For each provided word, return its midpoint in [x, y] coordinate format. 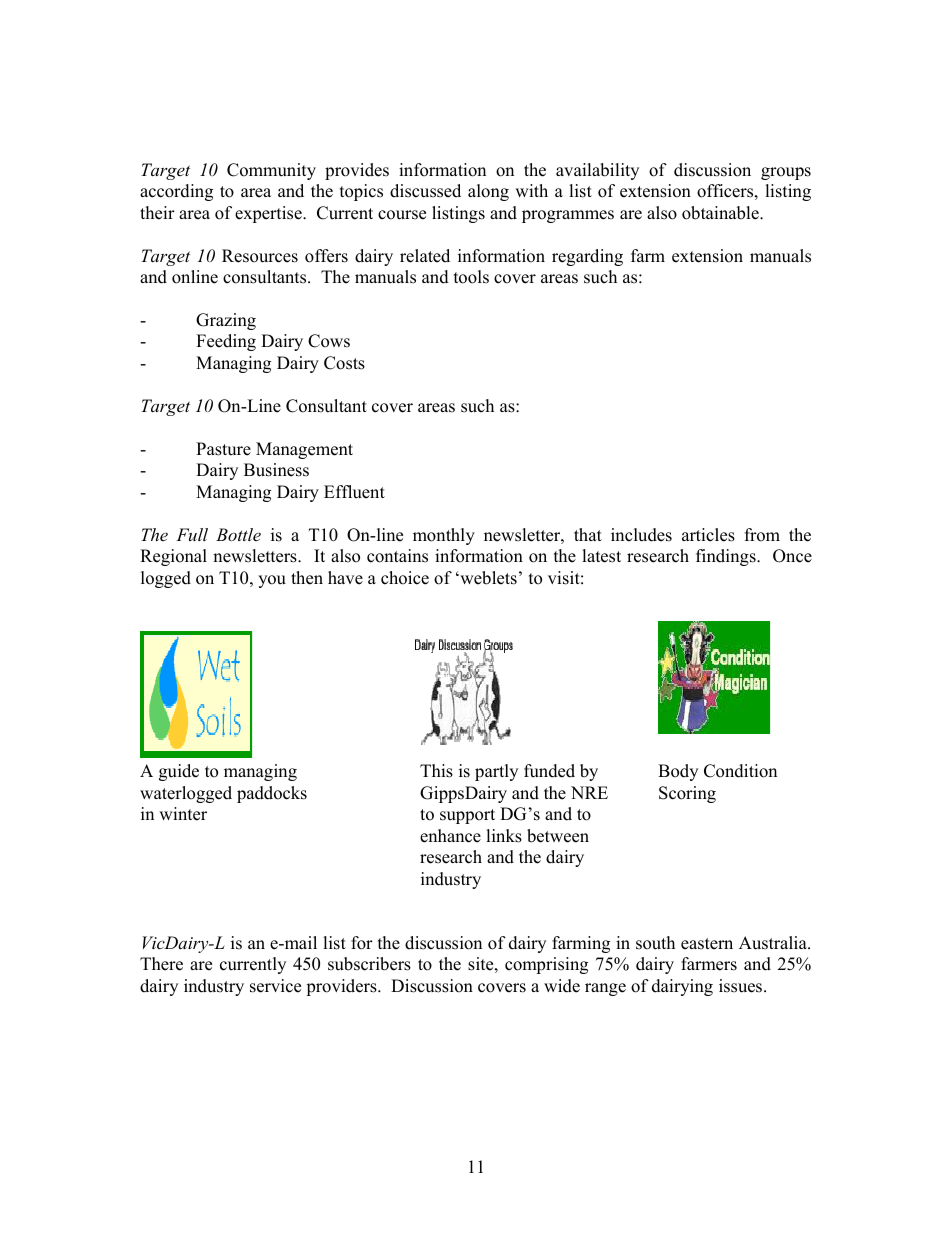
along [488, 192]
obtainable [721, 213]
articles [708, 535]
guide [179, 772]
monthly [444, 536]
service [275, 986]
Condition [740, 771]
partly [496, 772]
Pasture [223, 449]
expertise [269, 214]
